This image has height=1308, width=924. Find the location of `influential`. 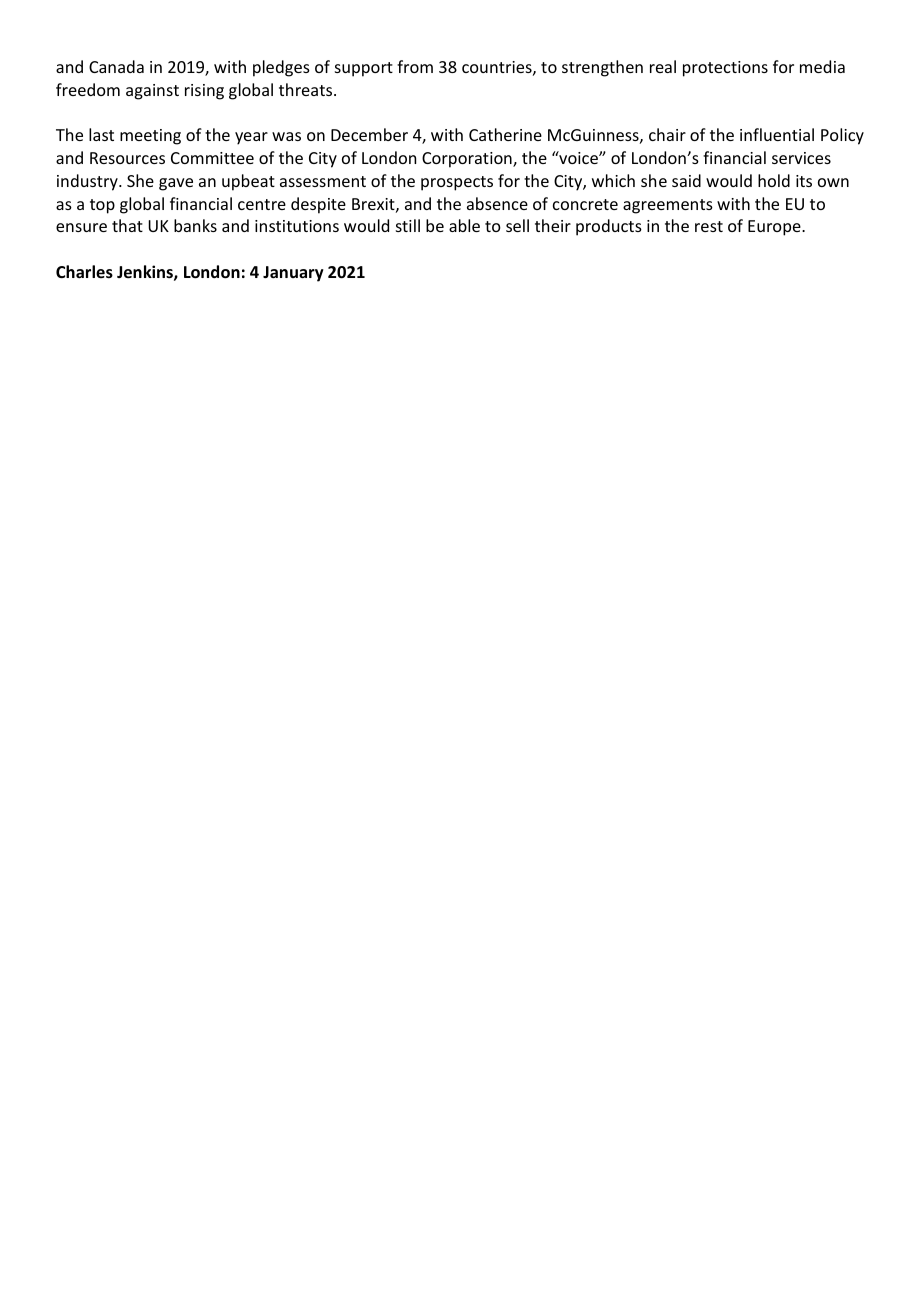

influential is located at coordinates (777, 134).
